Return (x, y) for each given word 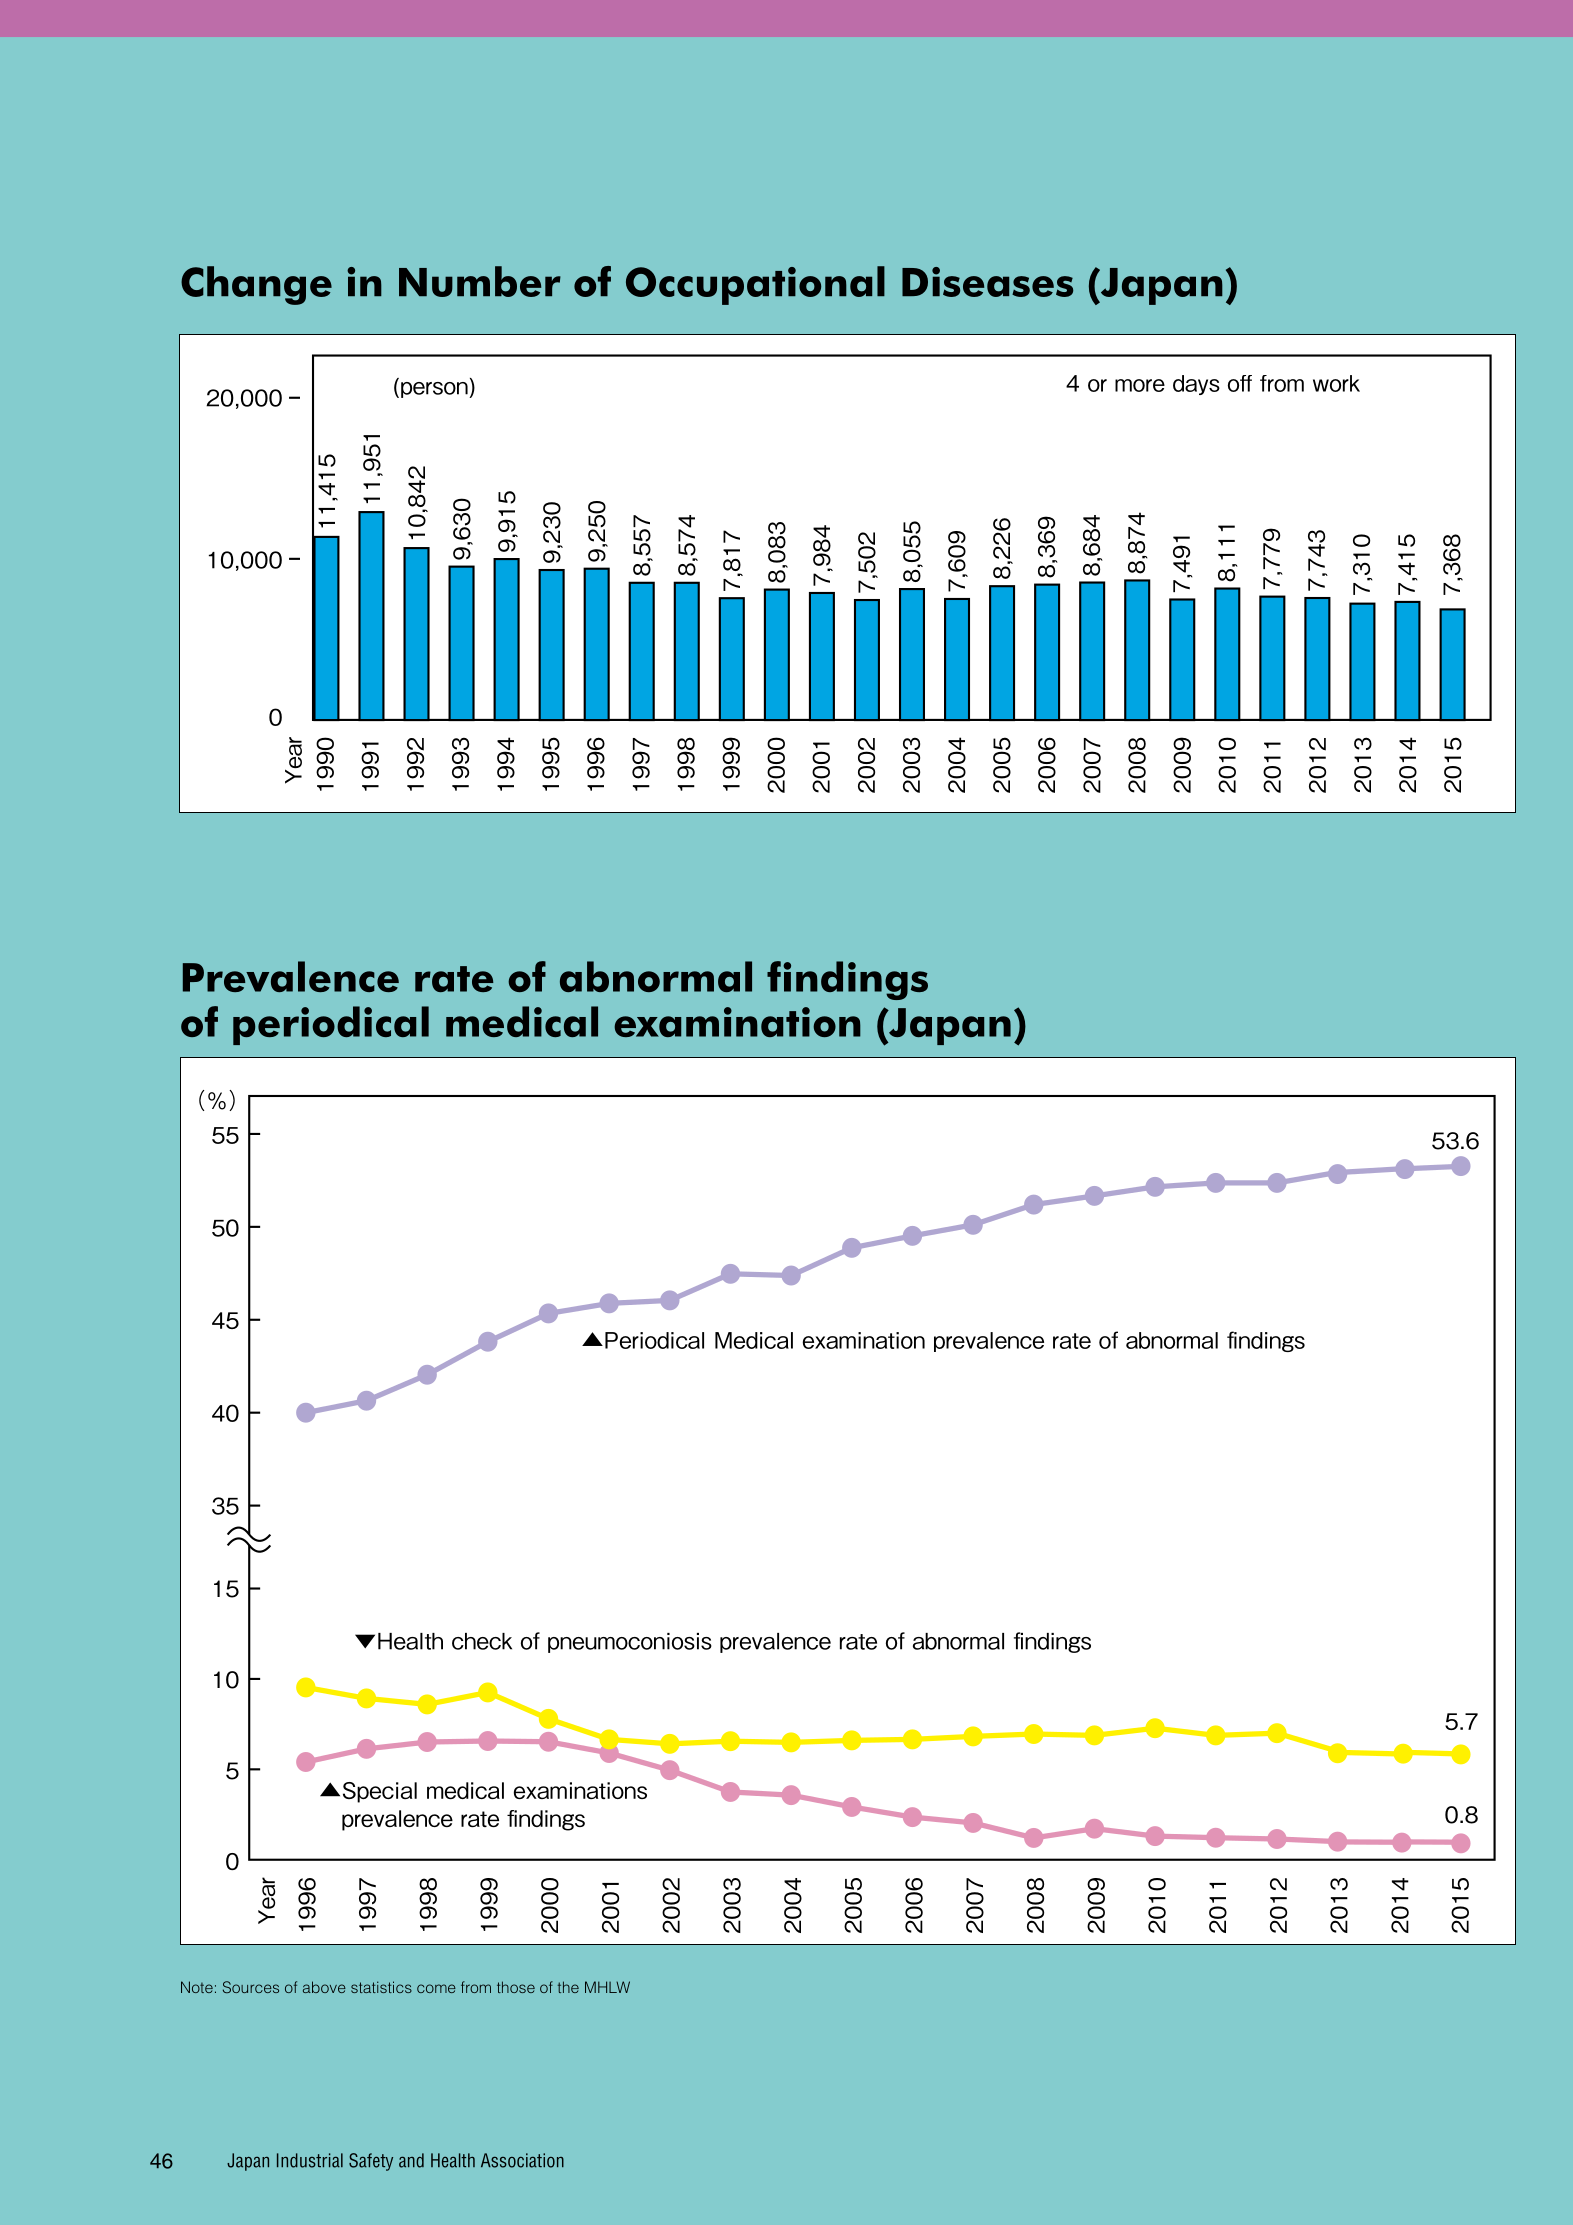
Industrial (310, 2160)
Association (522, 2160)
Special (380, 1792)
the (568, 1987)
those (516, 1987)
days (1196, 385)
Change (256, 285)
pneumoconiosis (630, 1643)
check (482, 1641)
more (1140, 385)
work (1336, 383)
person (435, 390)
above (324, 1987)
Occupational (755, 285)
